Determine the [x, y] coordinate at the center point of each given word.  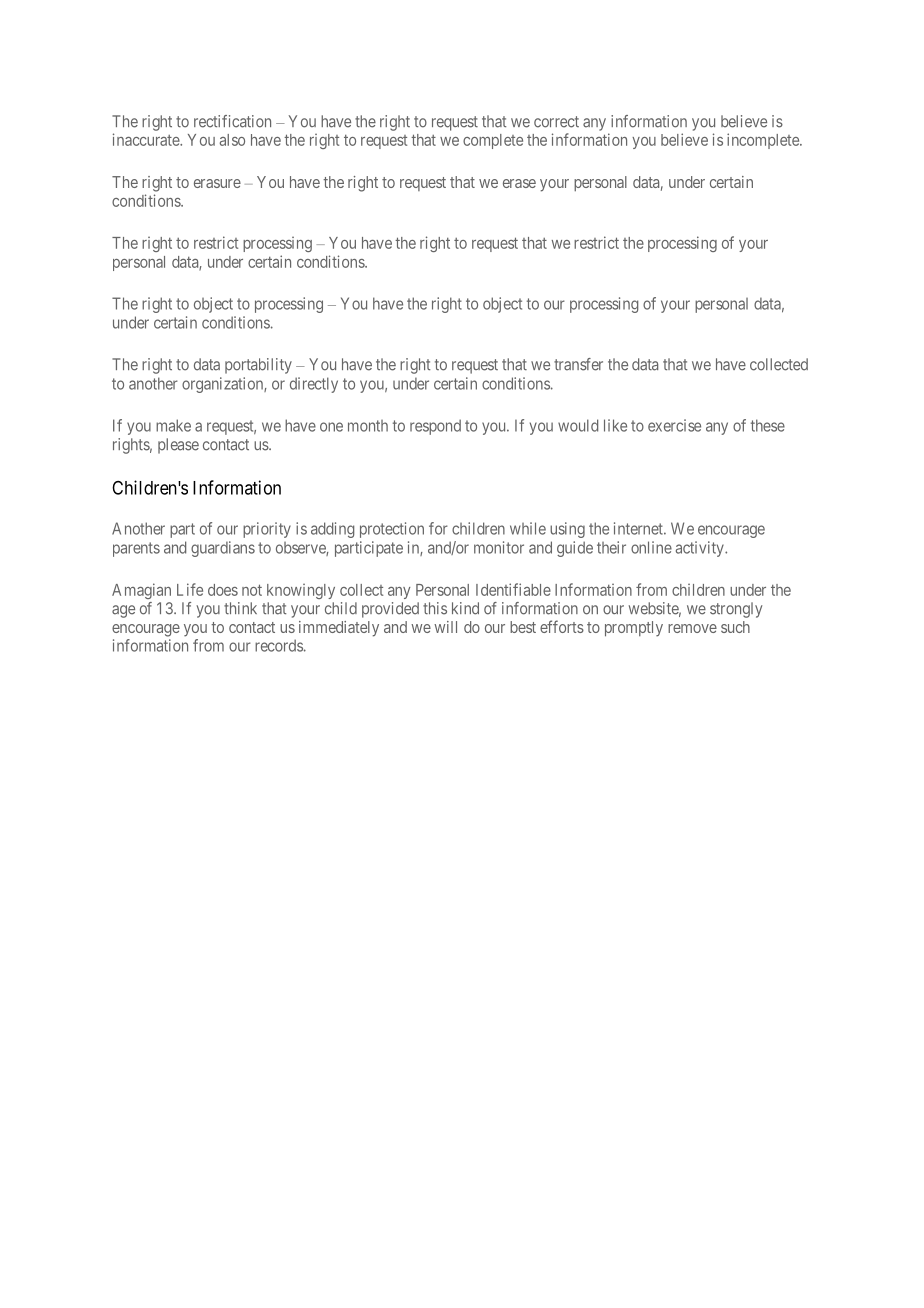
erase [519, 183]
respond [435, 427]
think [240, 608]
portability [258, 366]
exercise [674, 425]
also [232, 140]
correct [556, 122]
